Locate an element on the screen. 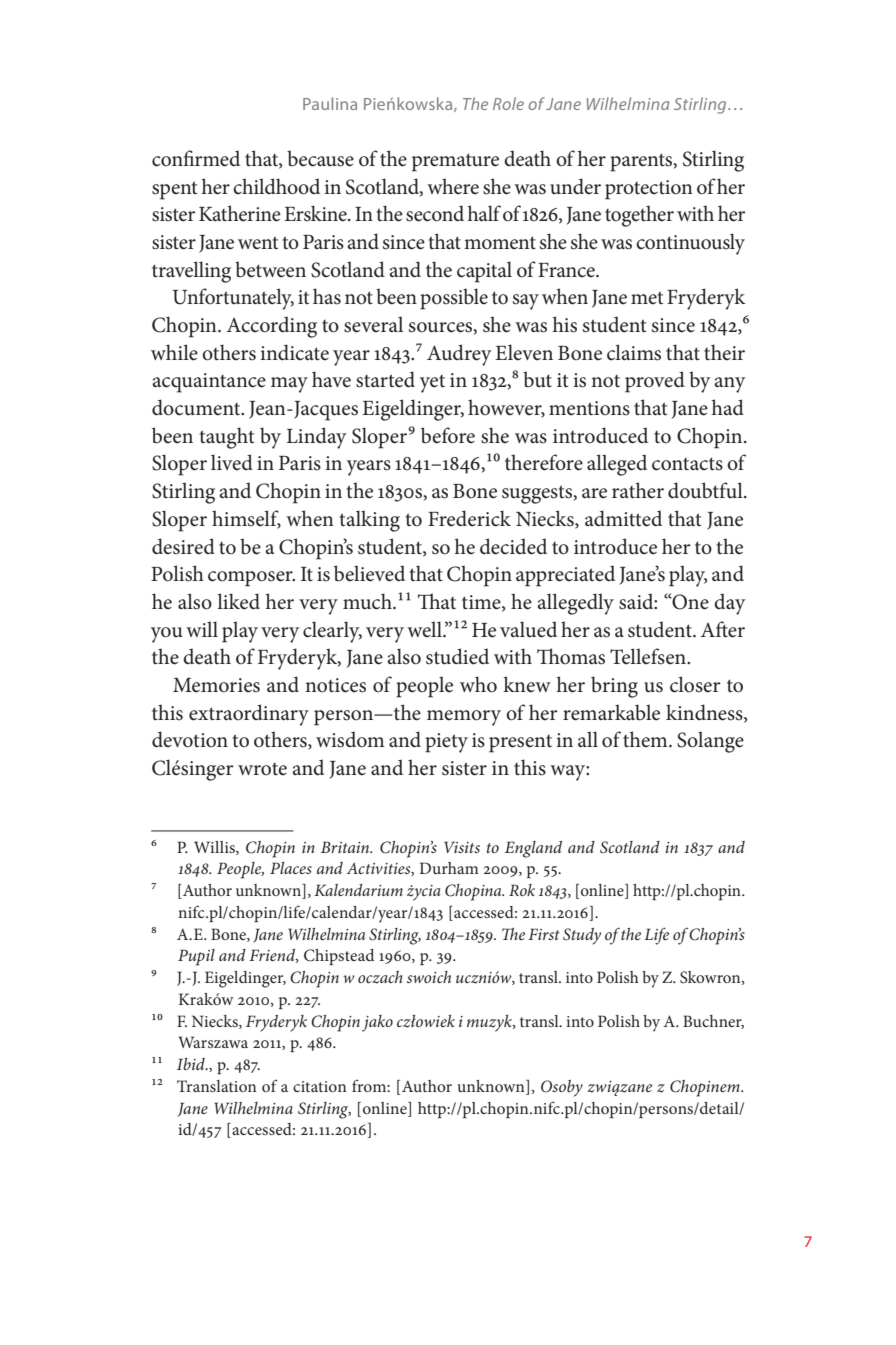  confirmed is located at coordinates (196, 158).
